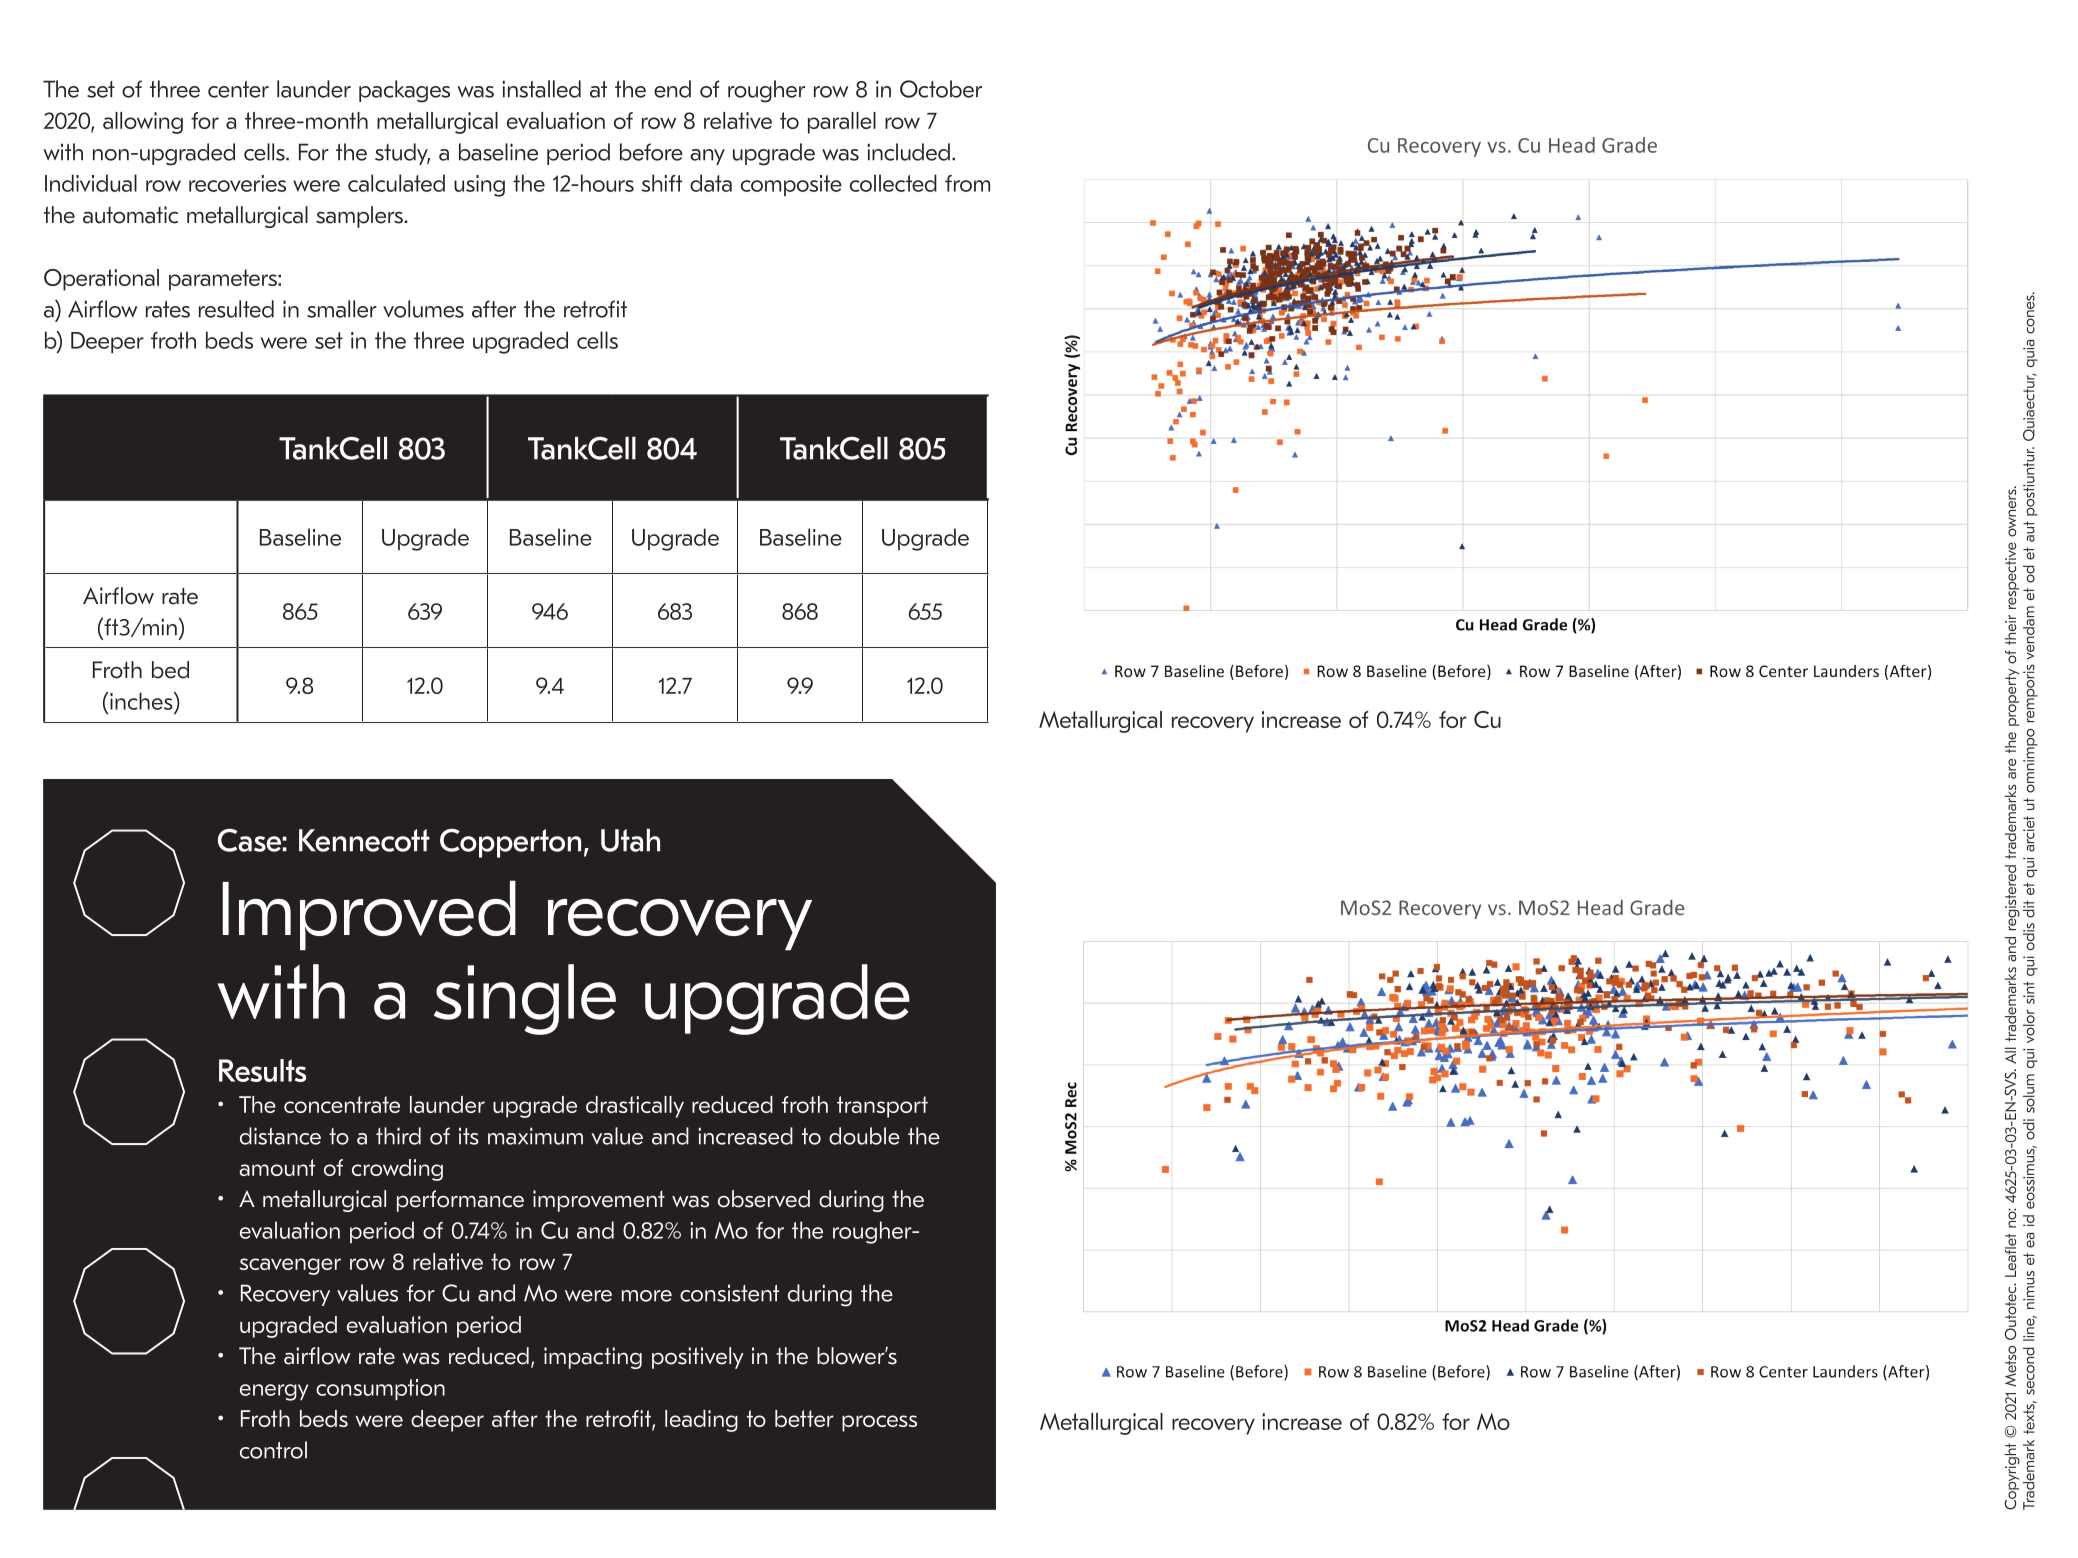 This screenshot has height=1558, width=2078. Describe the element at coordinates (542, 89) in the screenshot. I see `installed` at that location.
